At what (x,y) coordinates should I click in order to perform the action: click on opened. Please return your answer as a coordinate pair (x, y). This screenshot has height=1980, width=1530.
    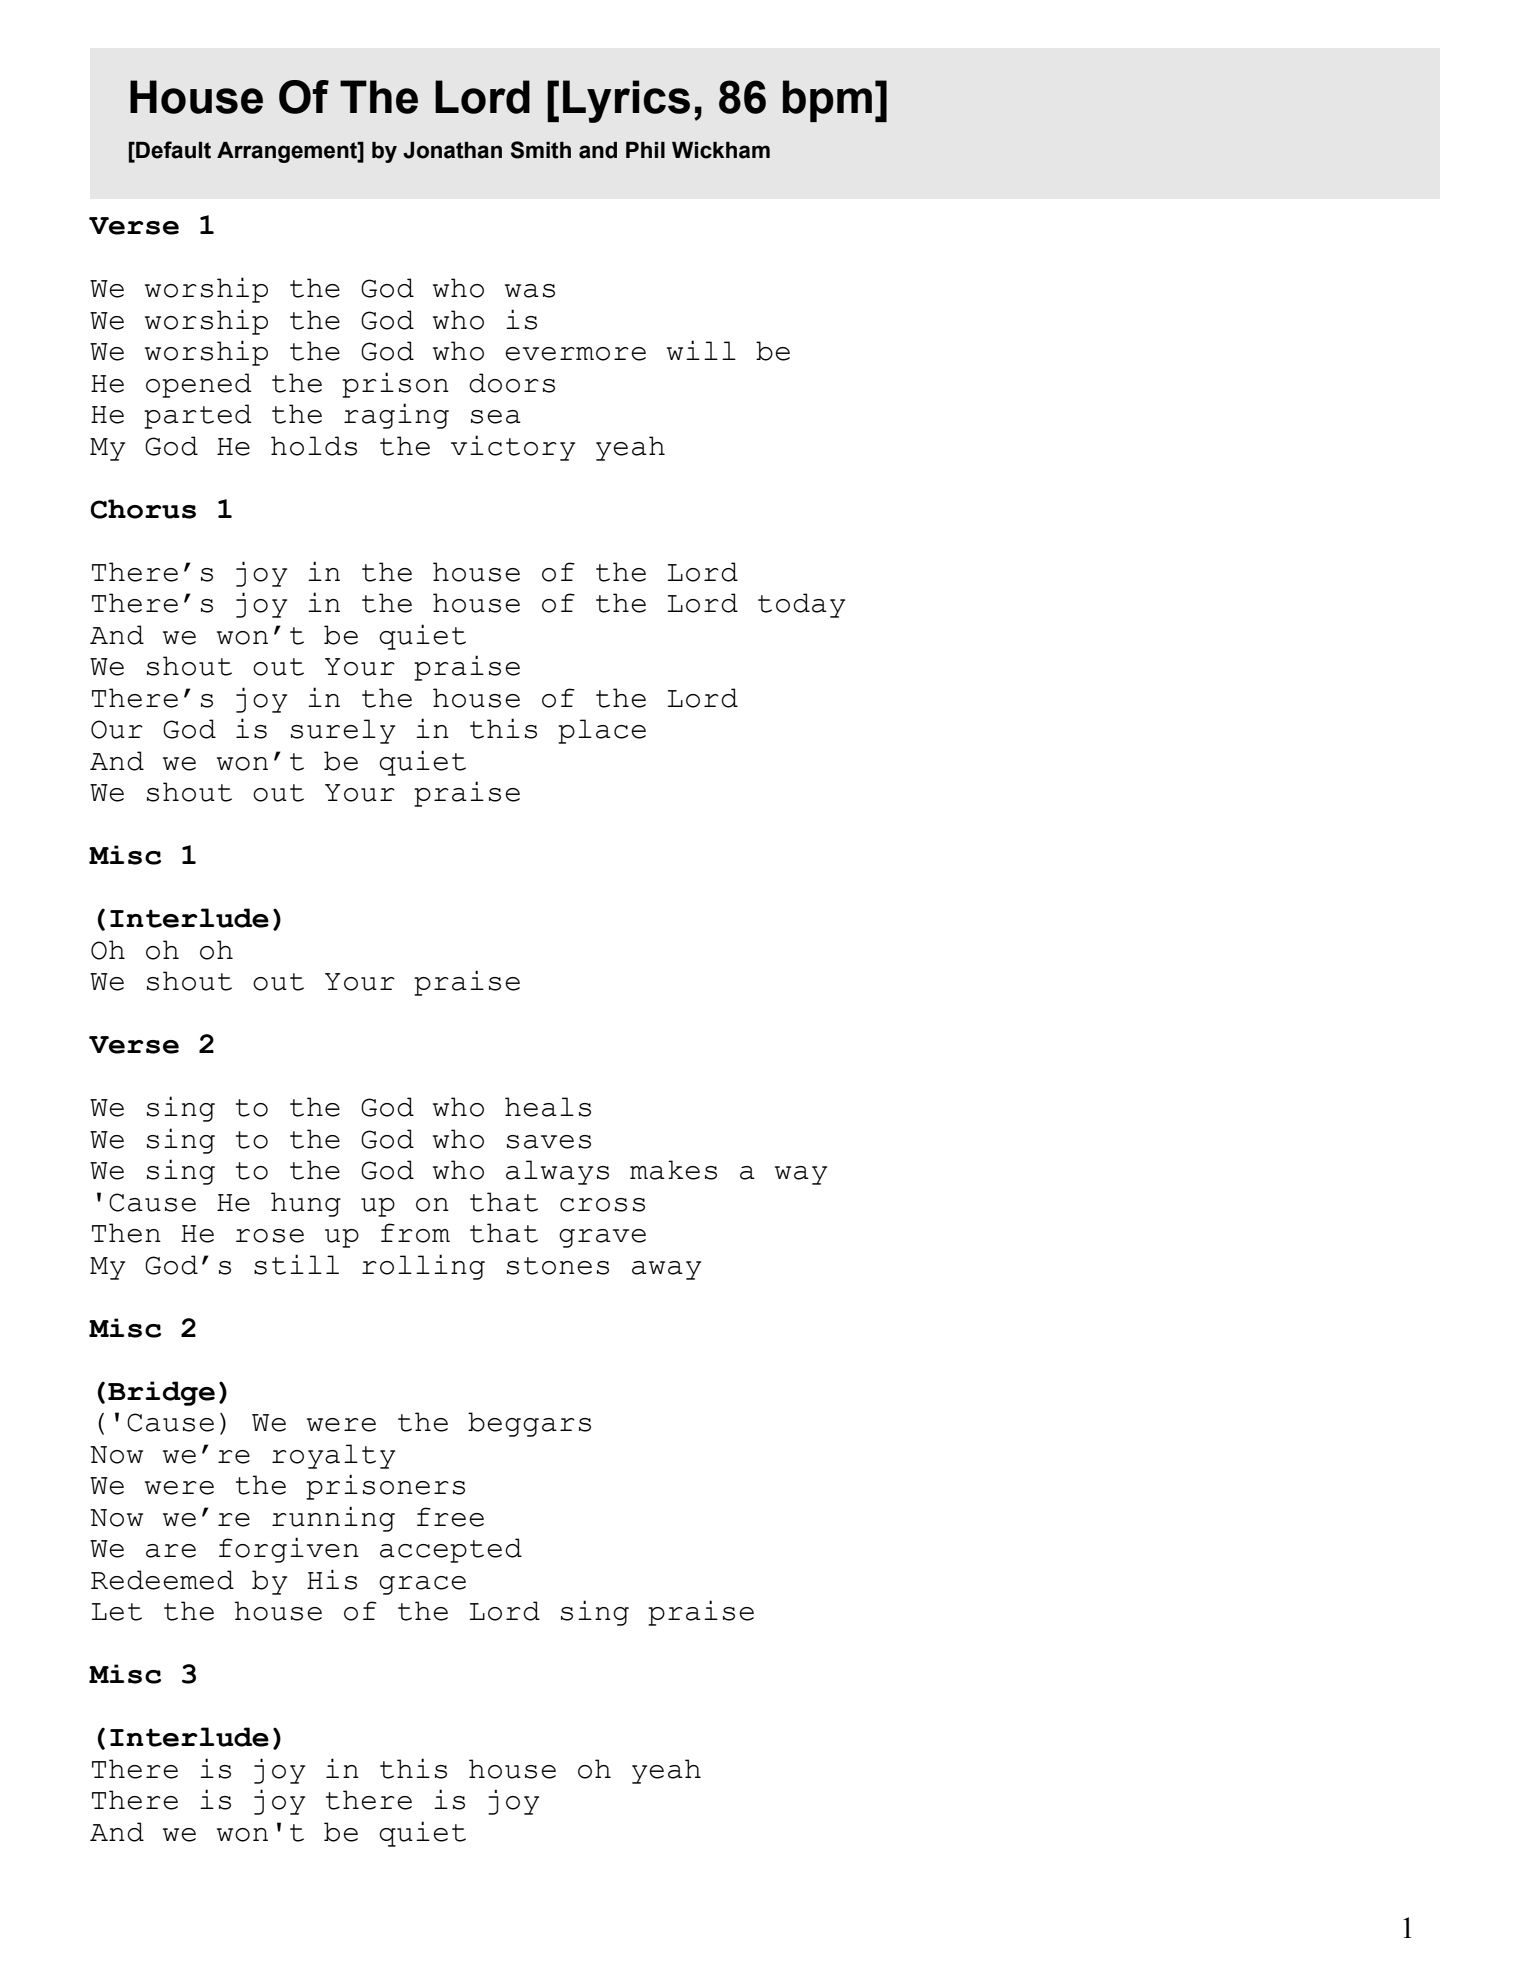
    Looking at the image, I should click on (199, 385).
